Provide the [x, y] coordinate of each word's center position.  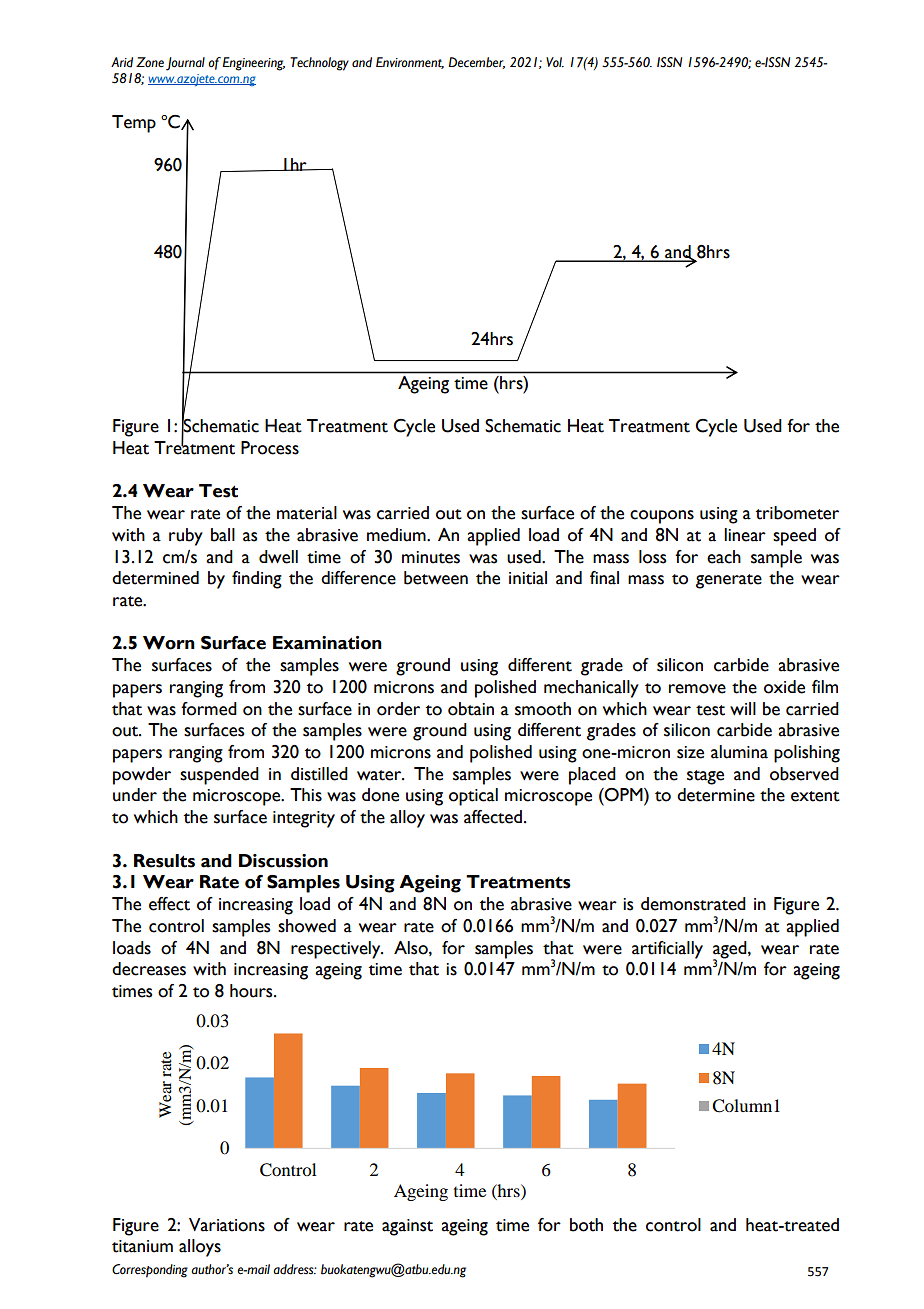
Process [270, 448]
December [477, 63]
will [743, 708]
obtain [471, 709]
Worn [169, 643]
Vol [555, 62]
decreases [149, 969]
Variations [227, 1225]
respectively [337, 950]
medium [397, 535]
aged [731, 950]
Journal [185, 64]
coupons [662, 517]
